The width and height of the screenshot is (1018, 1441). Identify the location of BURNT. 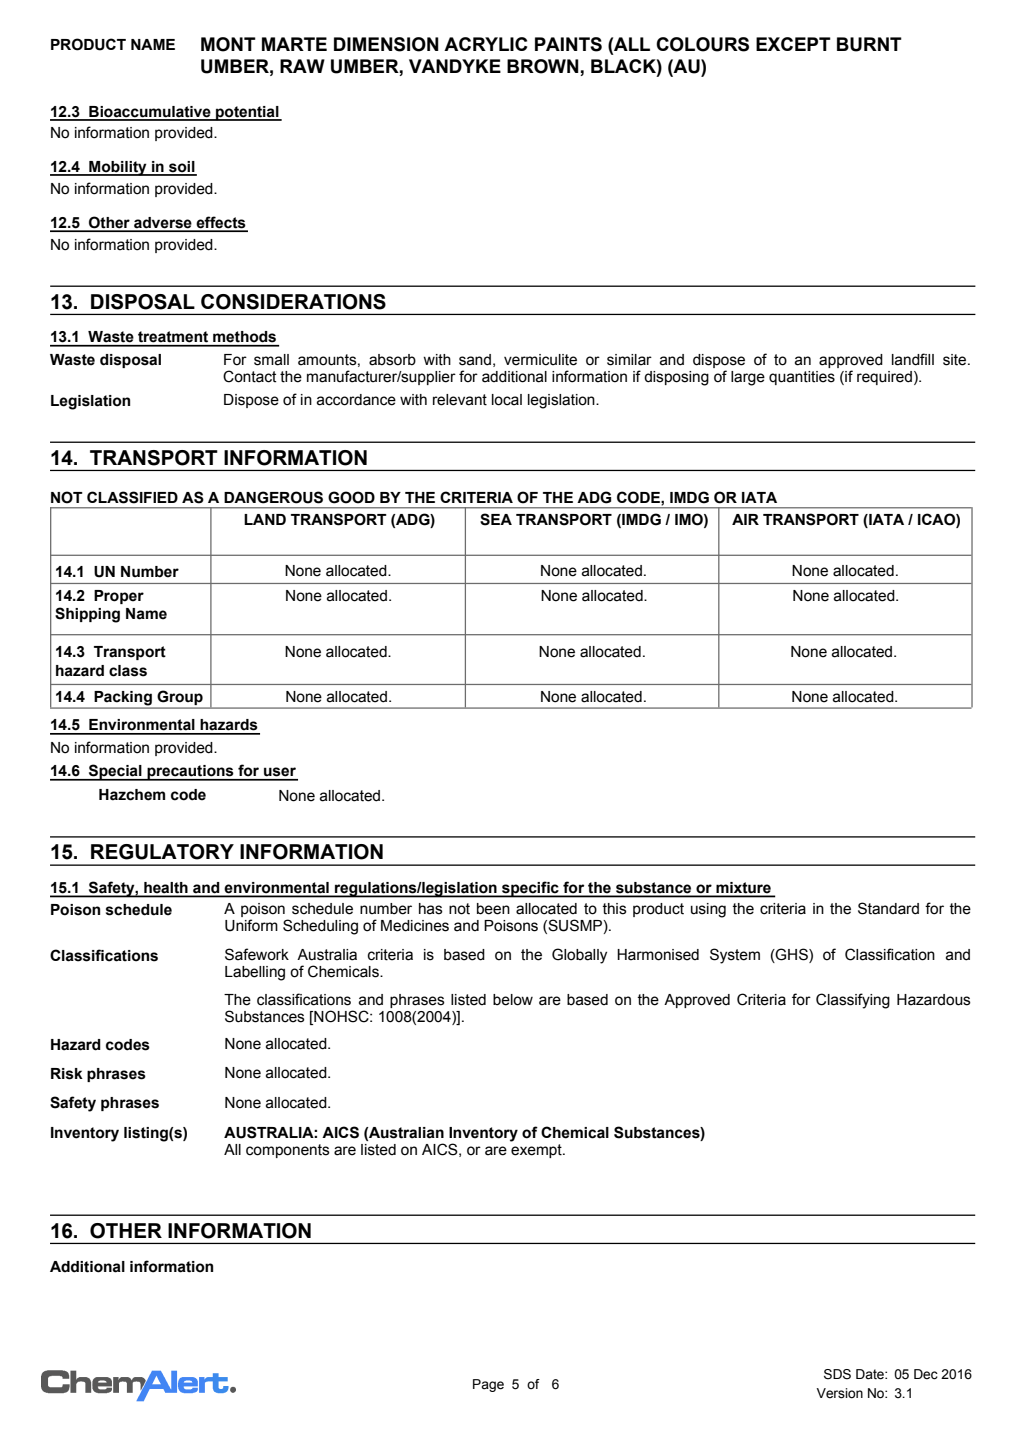
(869, 44).
